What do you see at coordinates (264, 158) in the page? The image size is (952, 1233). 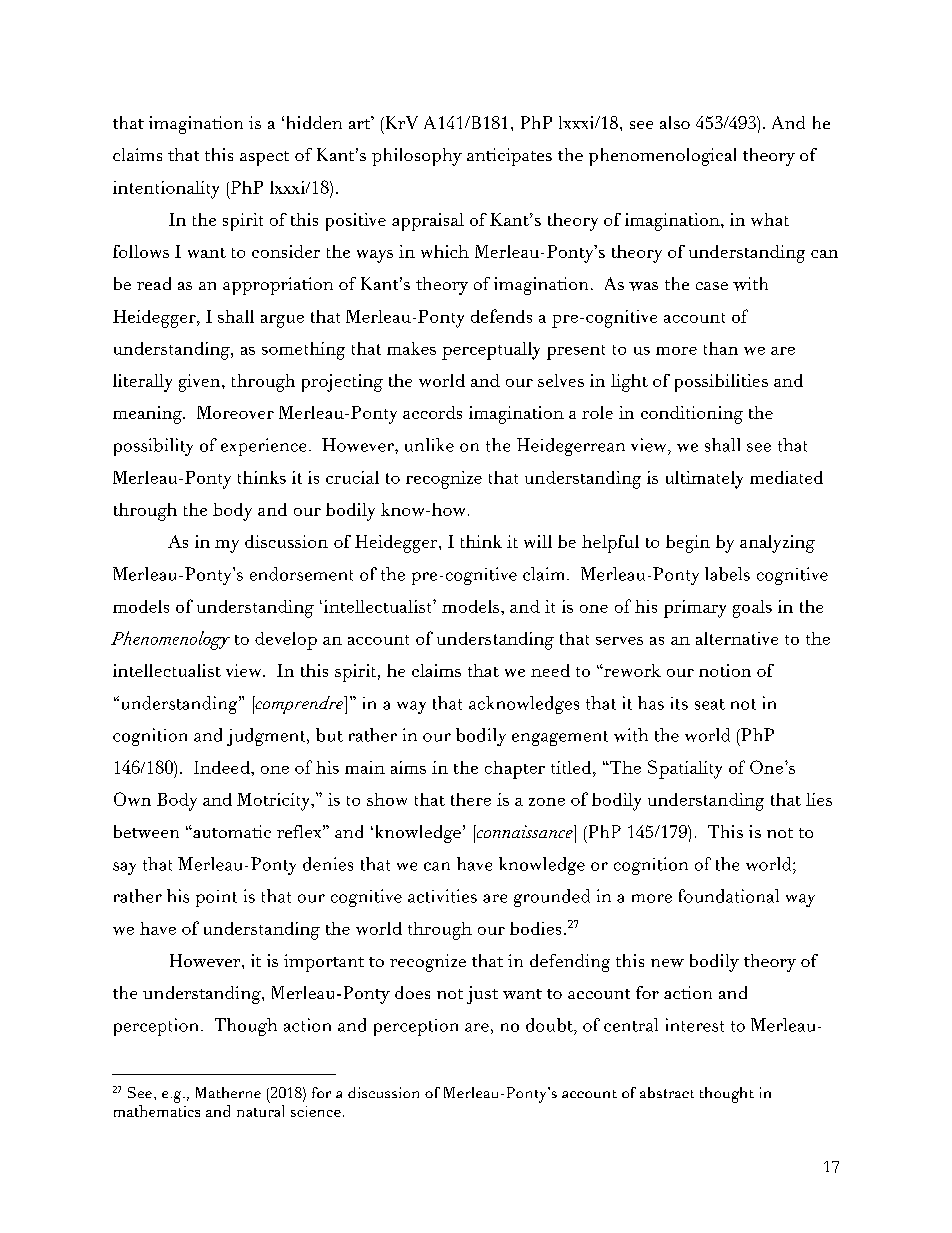 I see `aspect` at bounding box center [264, 158].
